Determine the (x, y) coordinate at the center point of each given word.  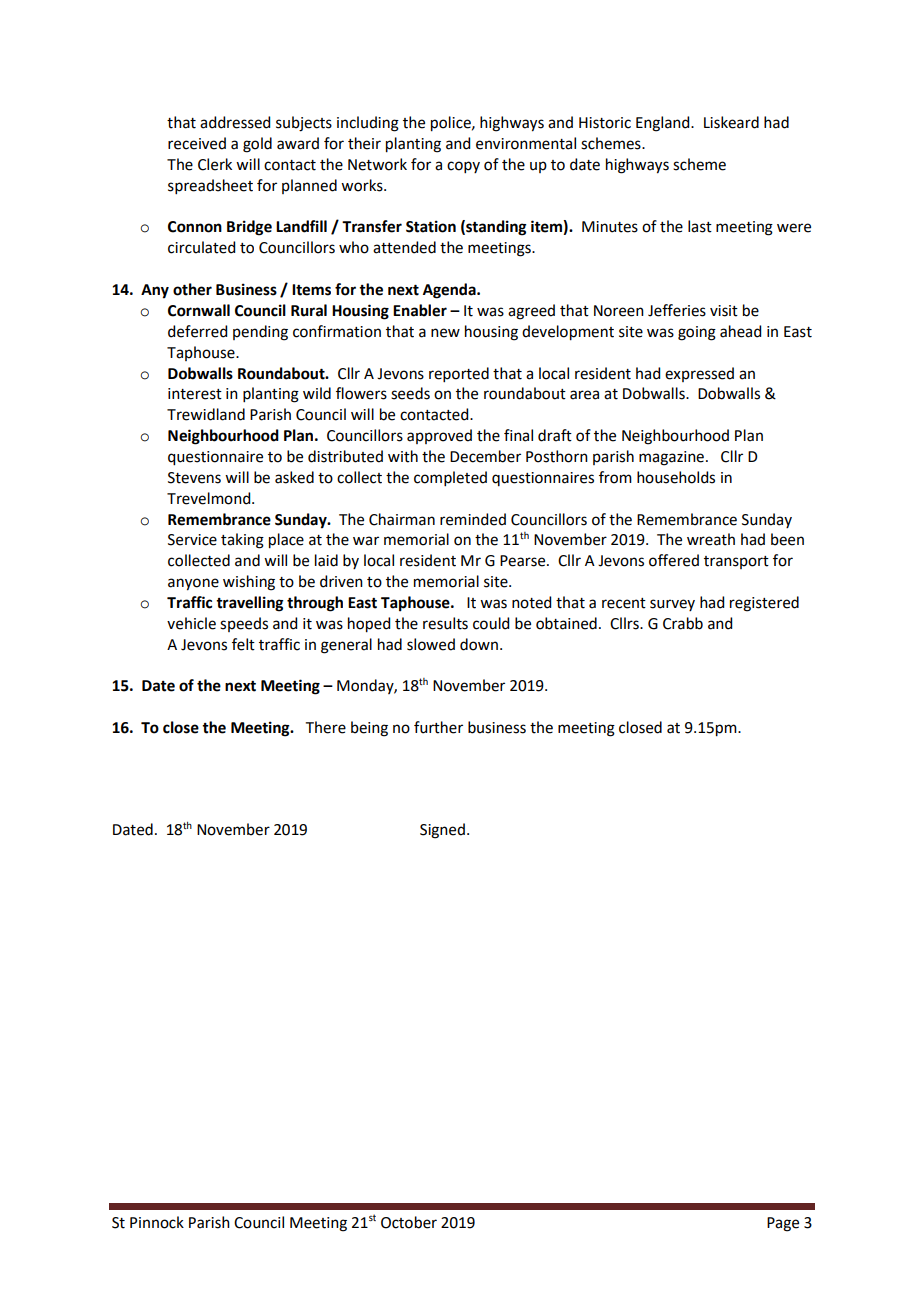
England (664, 124)
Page (783, 1224)
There (326, 727)
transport (736, 562)
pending (260, 333)
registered (764, 604)
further (438, 727)
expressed (699, 374)
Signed (442, 831)
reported (459, 374)
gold (257, 145)
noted (531, 602)
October (409, 1222)
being (369, 729)
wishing (249, 583)
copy (463, 167)
